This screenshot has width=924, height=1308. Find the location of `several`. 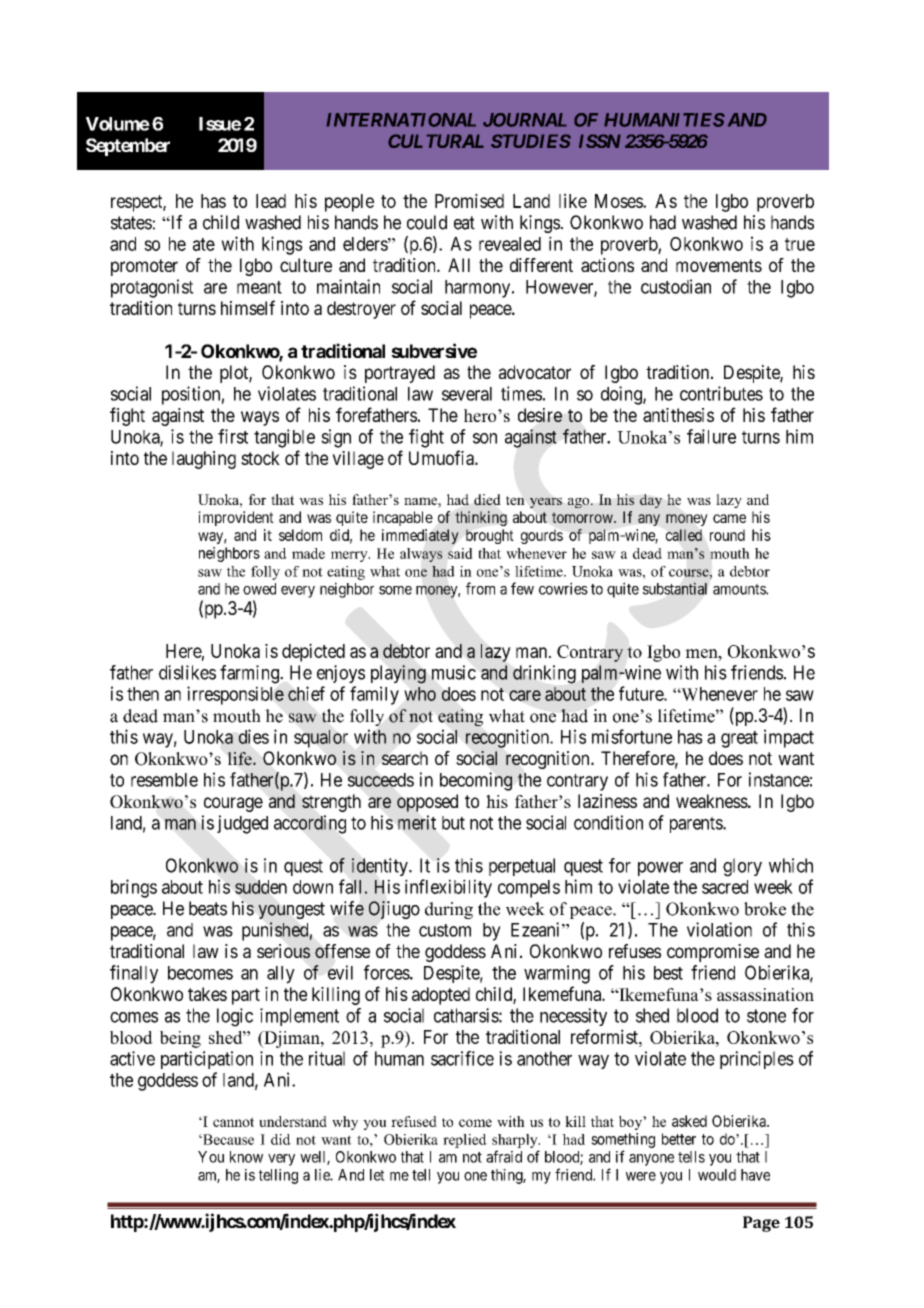

several is located at coordinates (467, 394).
